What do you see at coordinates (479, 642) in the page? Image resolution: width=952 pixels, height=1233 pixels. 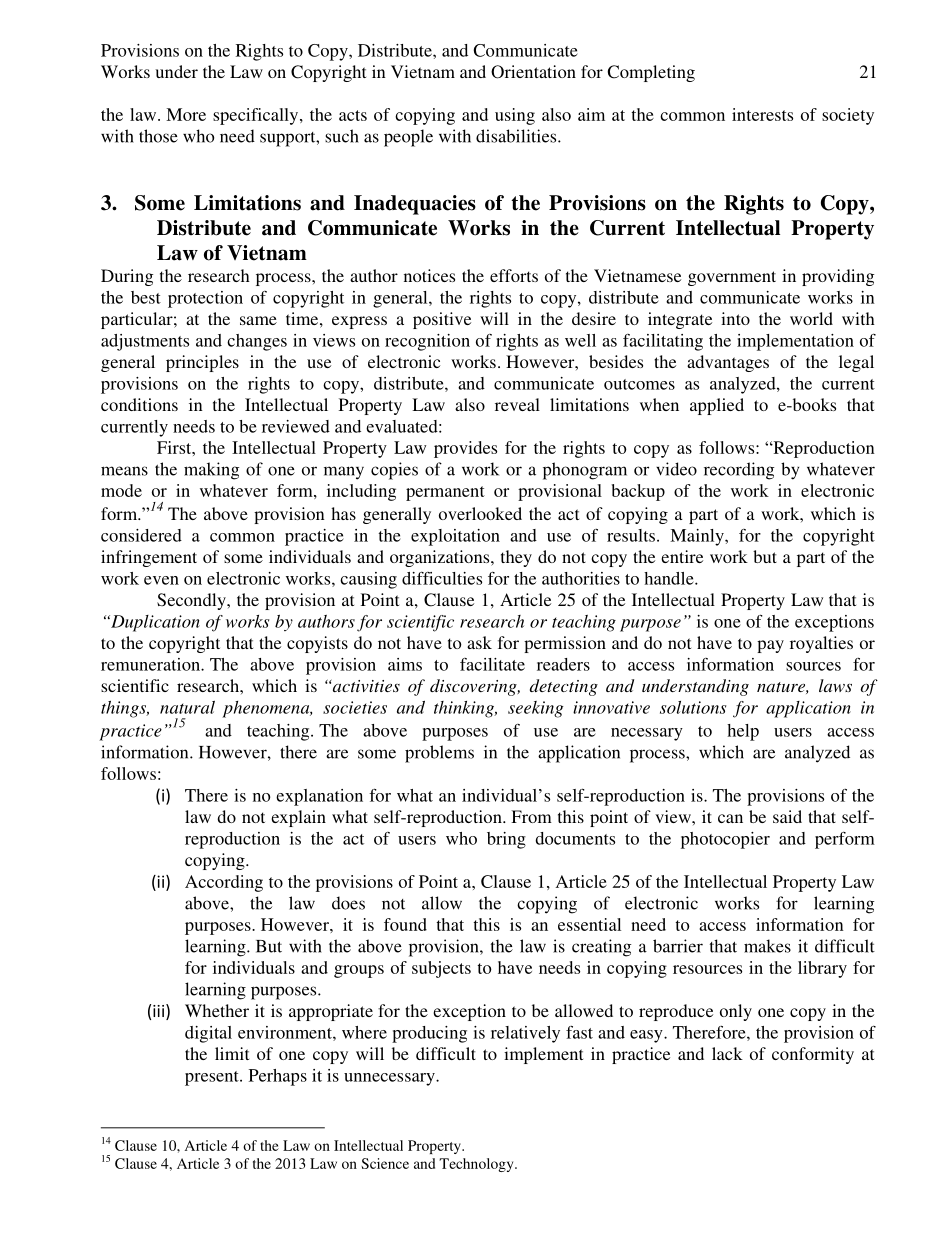 I see `ask` at bounding box center [479, 642].
